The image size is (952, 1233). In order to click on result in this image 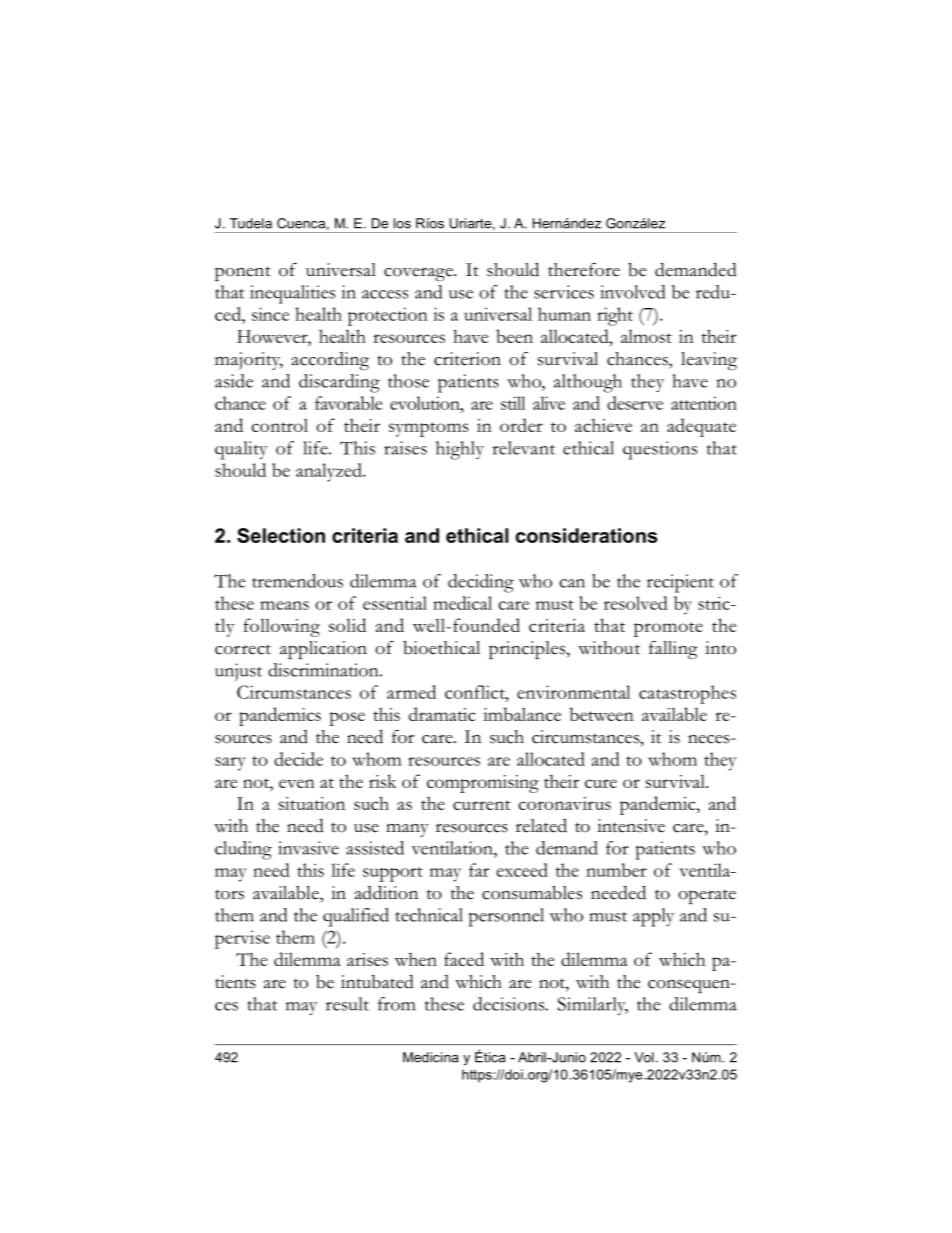, I will do `click(347, 1004)`.
